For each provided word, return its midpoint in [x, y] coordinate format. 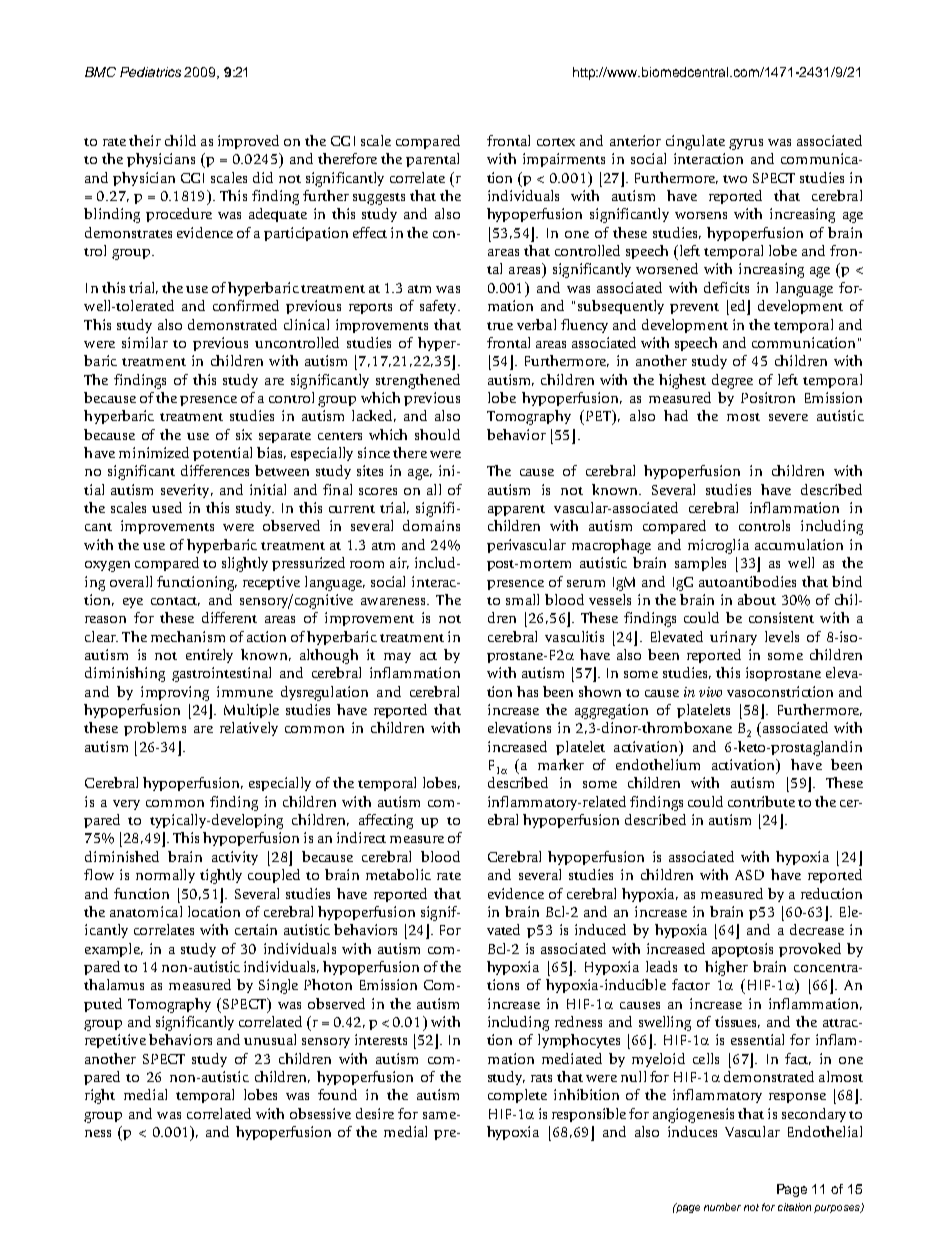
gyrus [746, 144]
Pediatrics [150, 72]
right [100, 1096]
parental [432, 160]
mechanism [188, 636]
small [522, 599]
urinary [733, 638]
